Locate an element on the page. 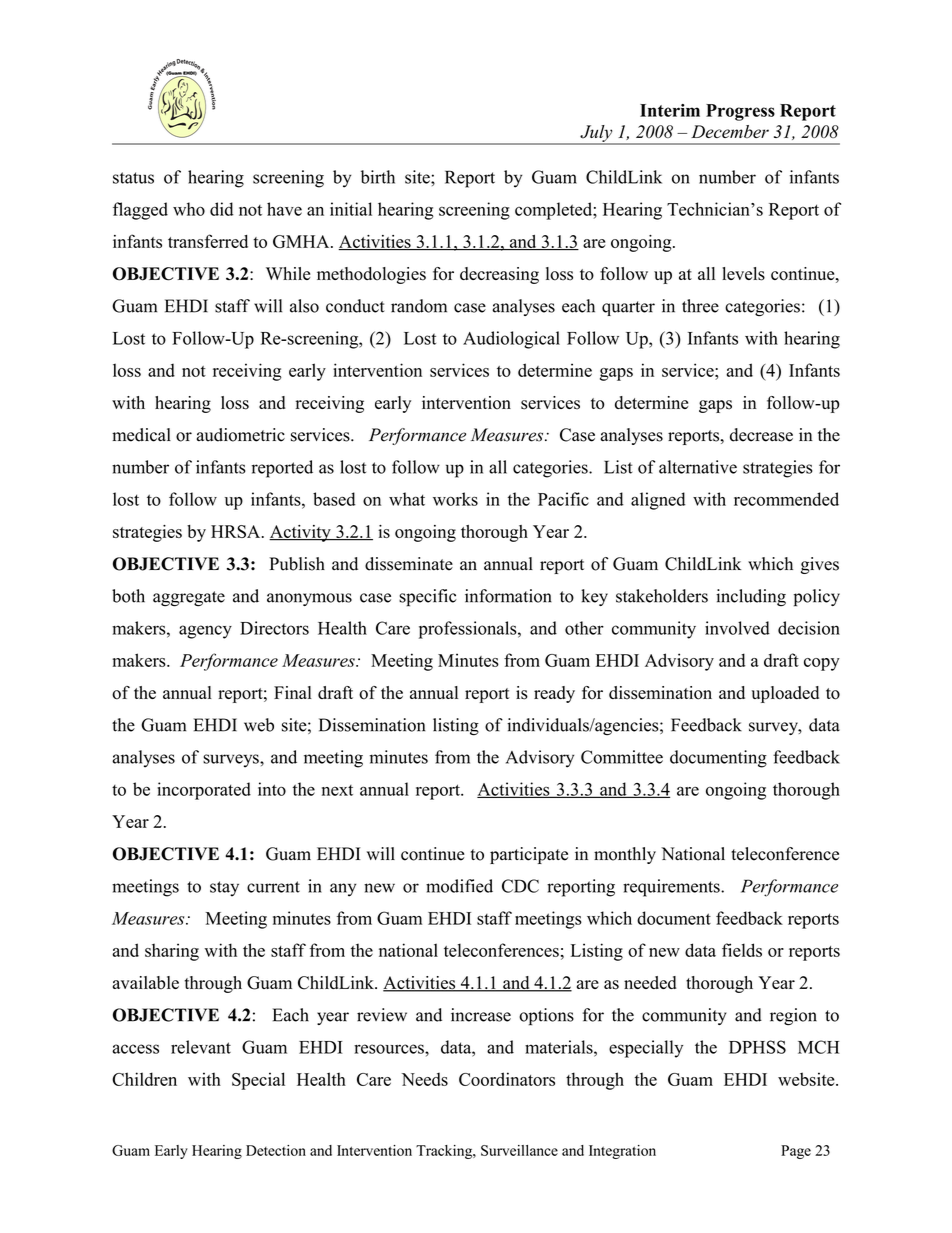  Page is located at coordinates (796, 1152).
